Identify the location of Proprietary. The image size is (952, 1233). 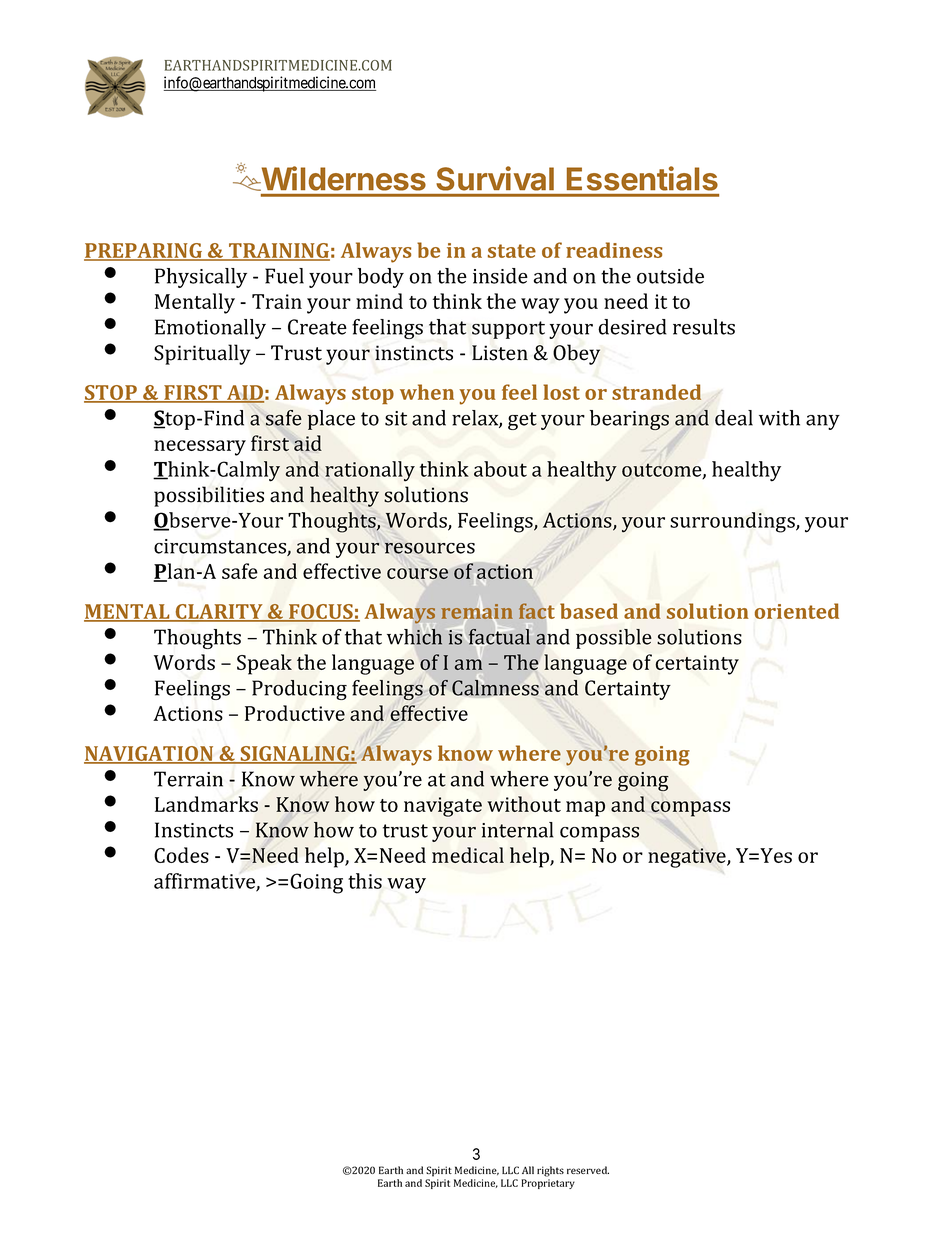
(548, 1184).
